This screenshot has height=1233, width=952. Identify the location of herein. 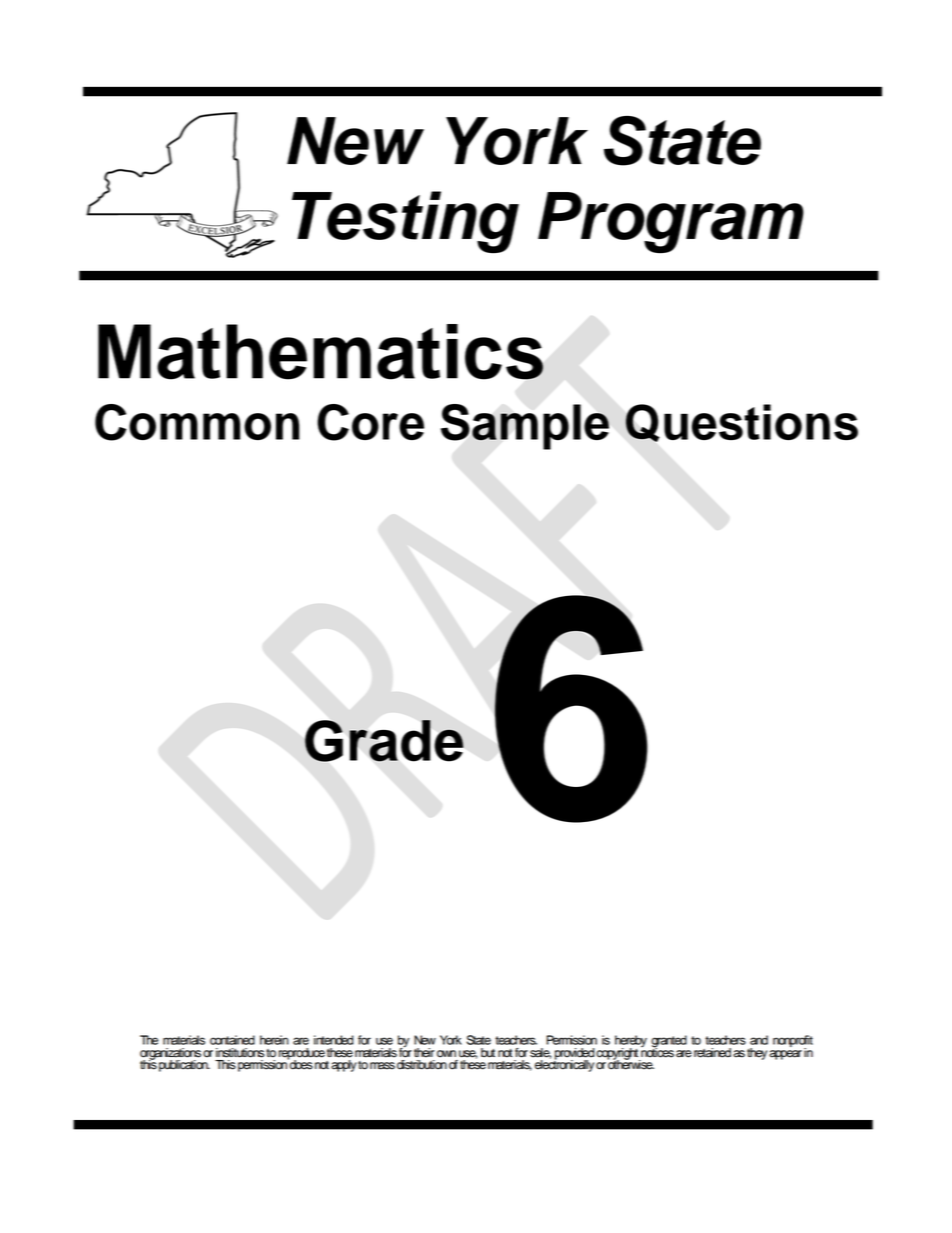
(274, 1040).
